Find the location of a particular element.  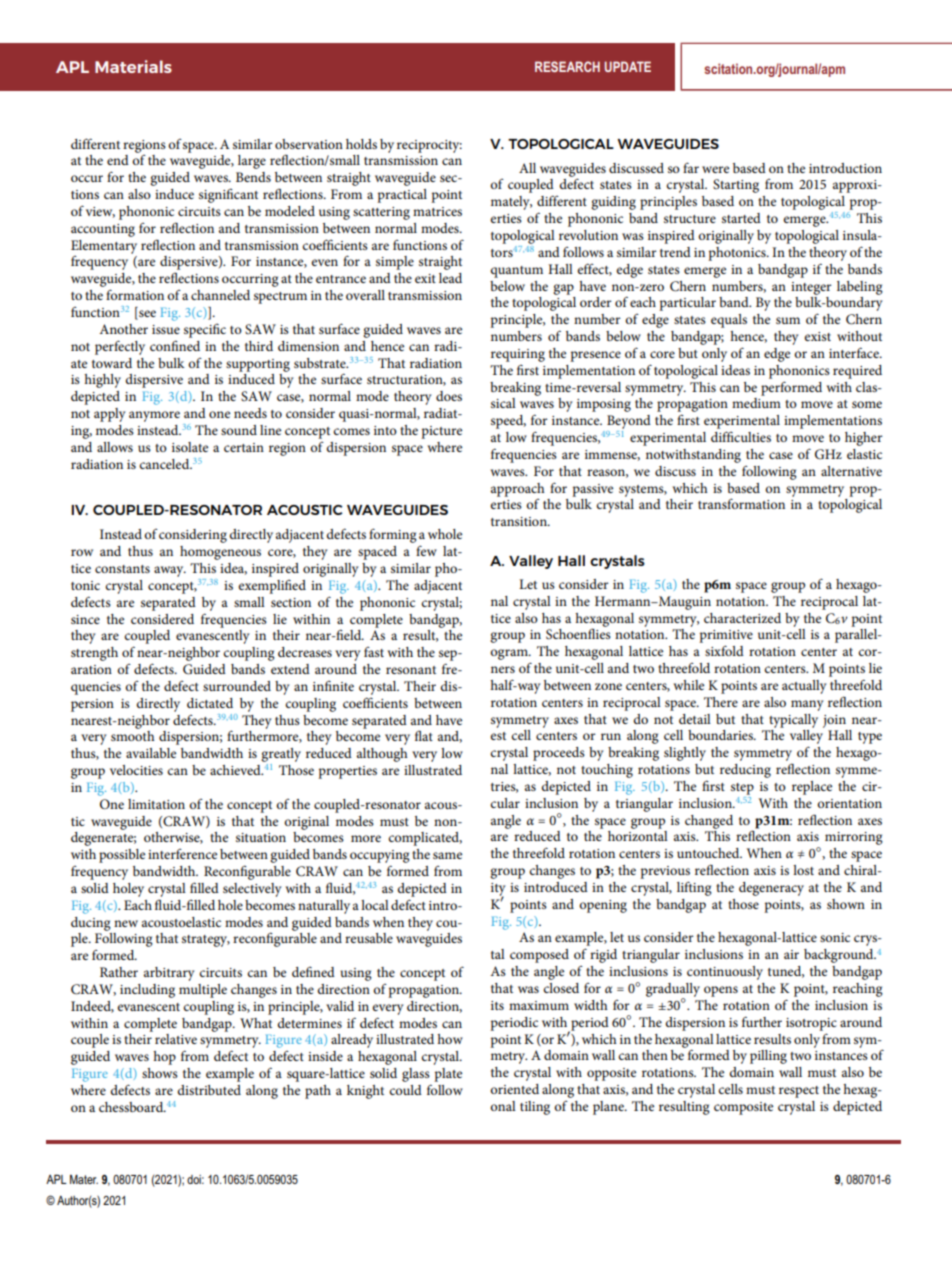

plate is located at coordinates (448, 1075).
